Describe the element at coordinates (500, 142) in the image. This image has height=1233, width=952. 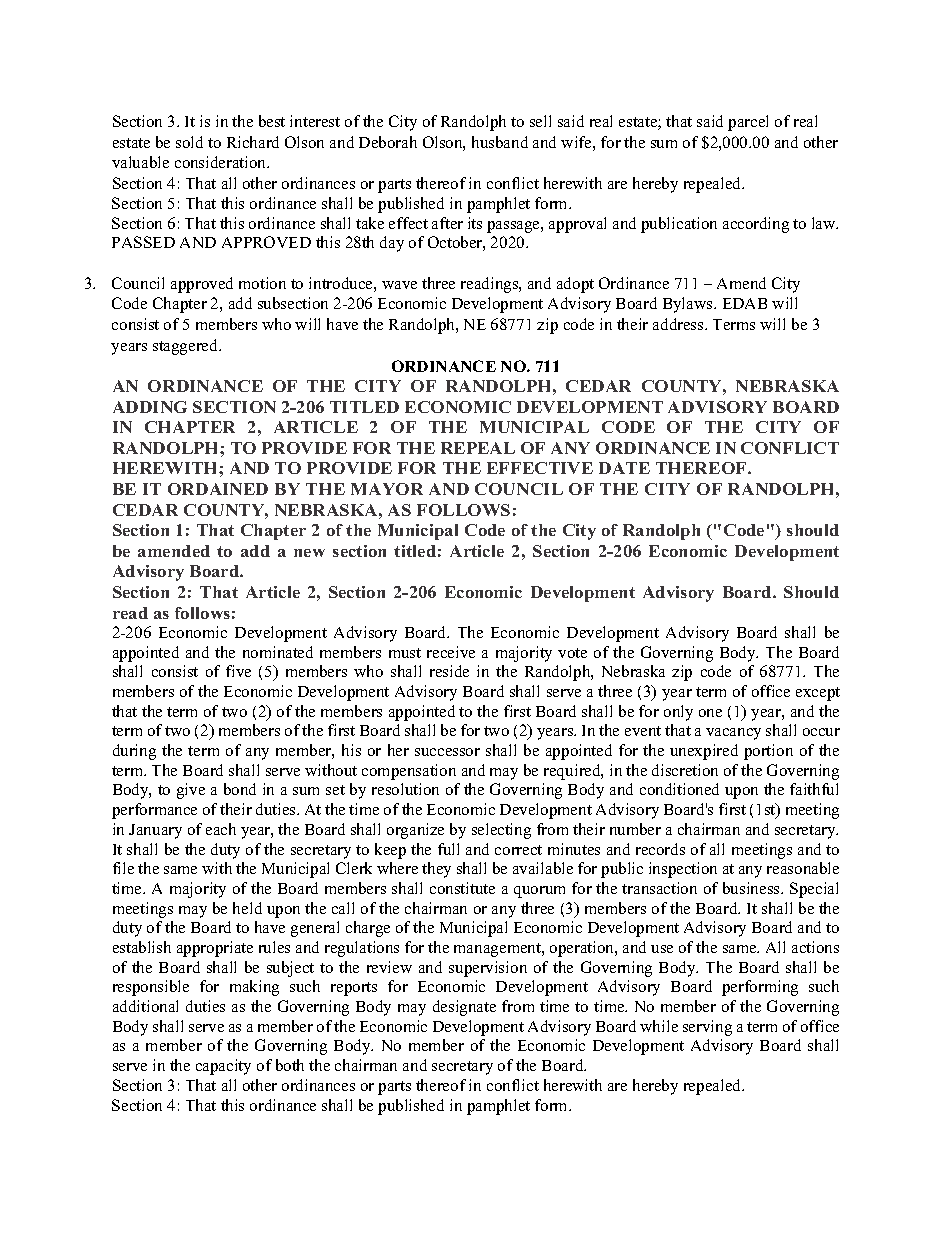
I see `husband` at that location.
